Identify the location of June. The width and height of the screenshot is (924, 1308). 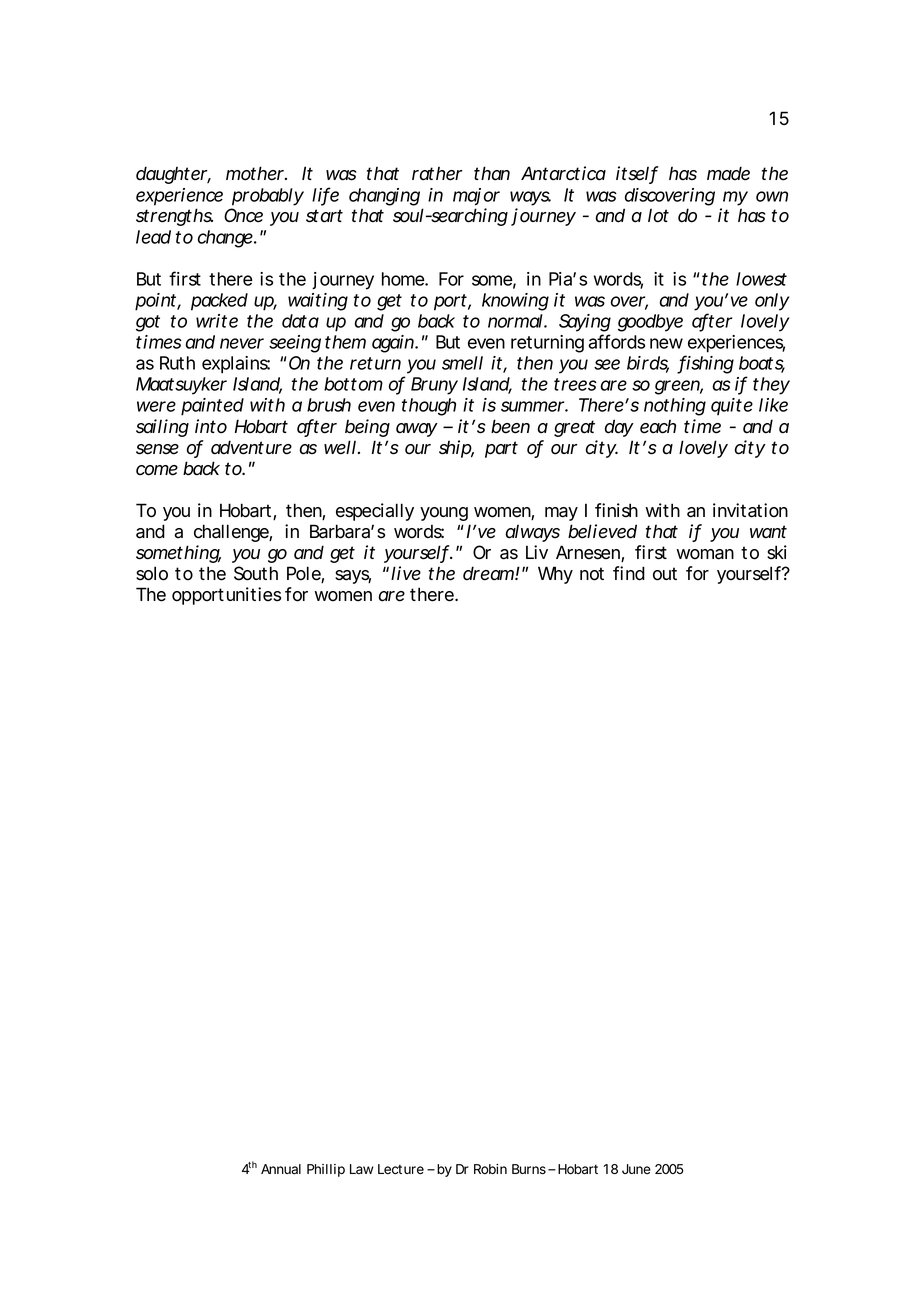
(636, 1169).
